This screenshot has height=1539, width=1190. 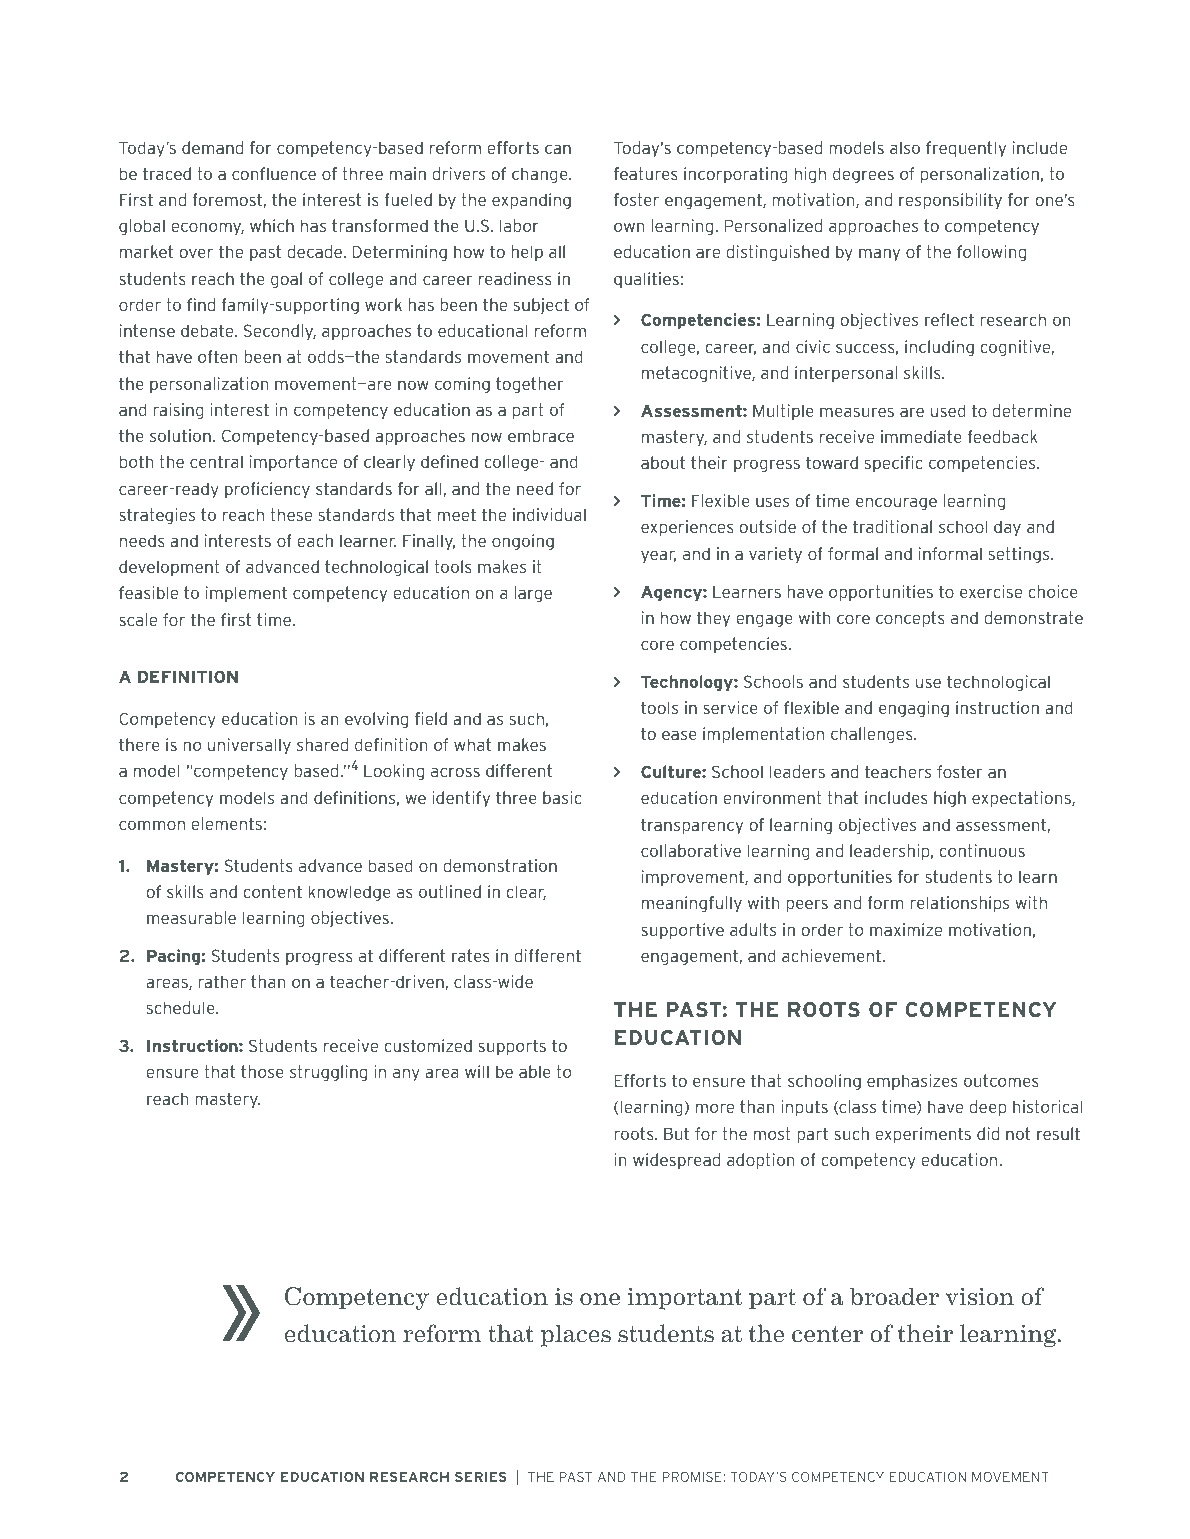 What do you see at coordinates (950, 201) in the screenshot?
I see `responsibility` at bounding box center [950, 201].
